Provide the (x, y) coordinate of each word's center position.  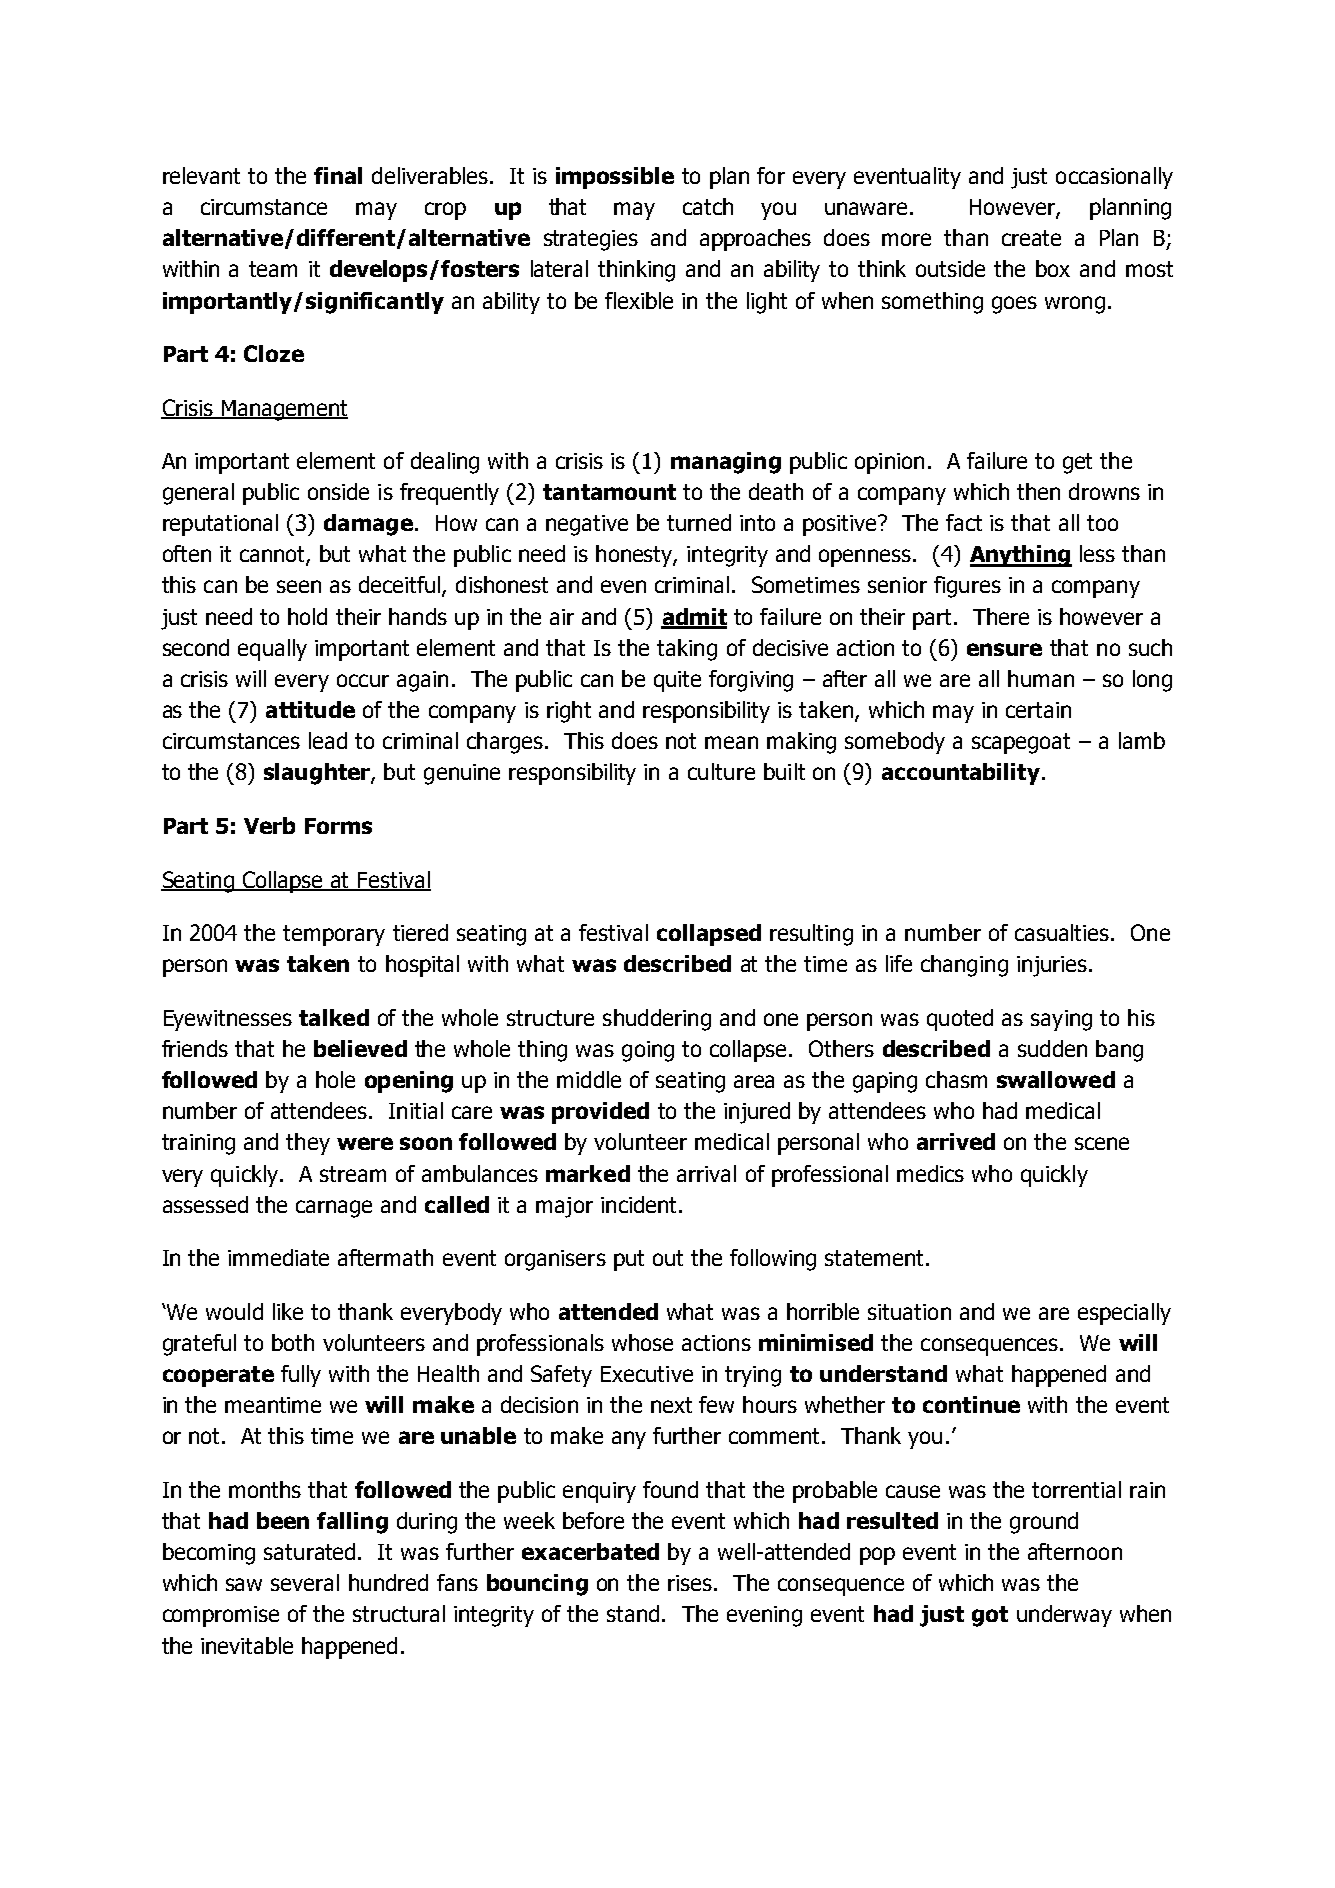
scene (1102, 1143)
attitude (310, 709)
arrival (706, 1173)
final (338, 175)
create (1031, 238)
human (1041, 678)
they (308, 1144)
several (305, 1582)
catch (708, 206)
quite (677, 681)
